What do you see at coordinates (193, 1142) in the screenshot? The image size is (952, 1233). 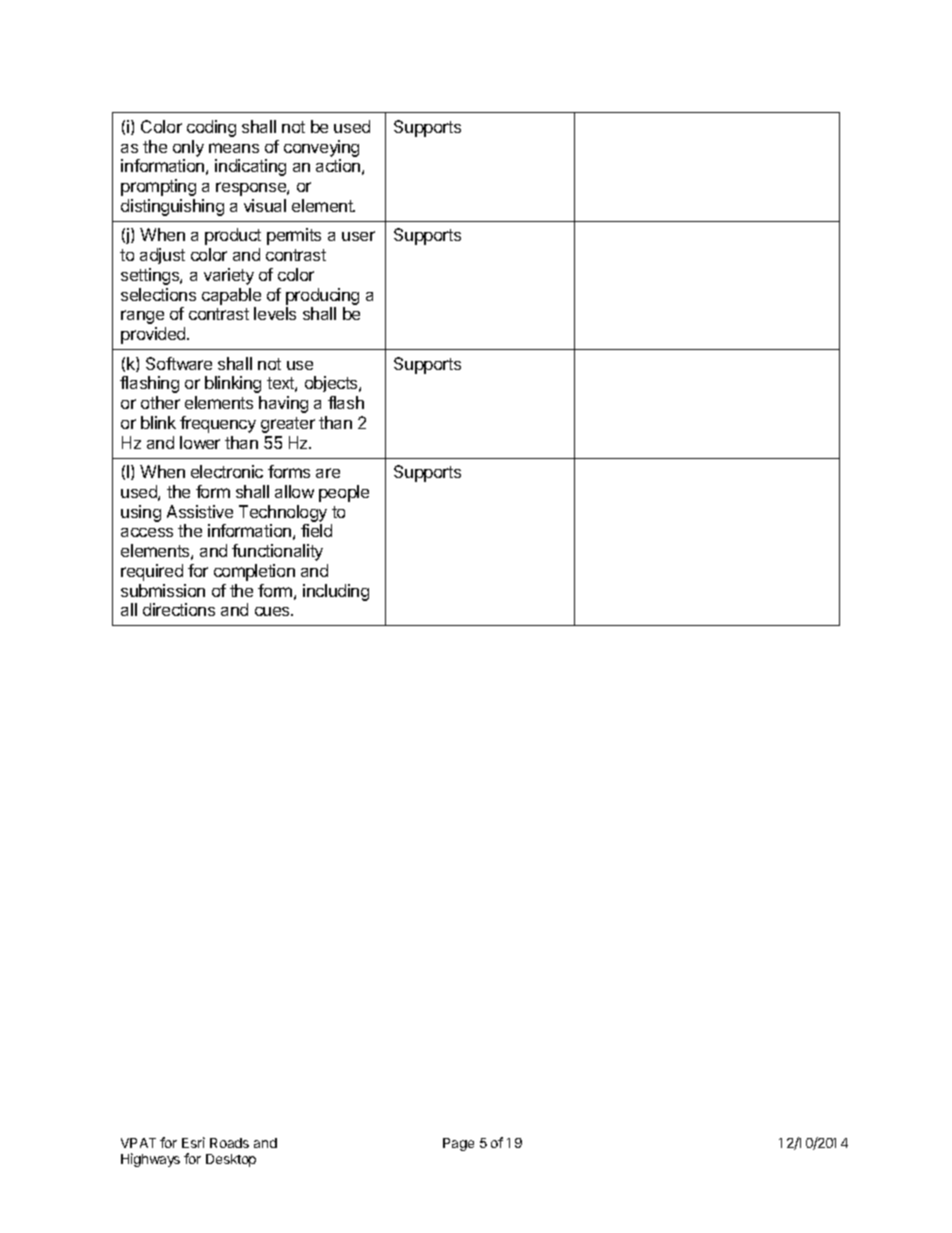 I see `Esri` at bounding box center [193, 1142].
